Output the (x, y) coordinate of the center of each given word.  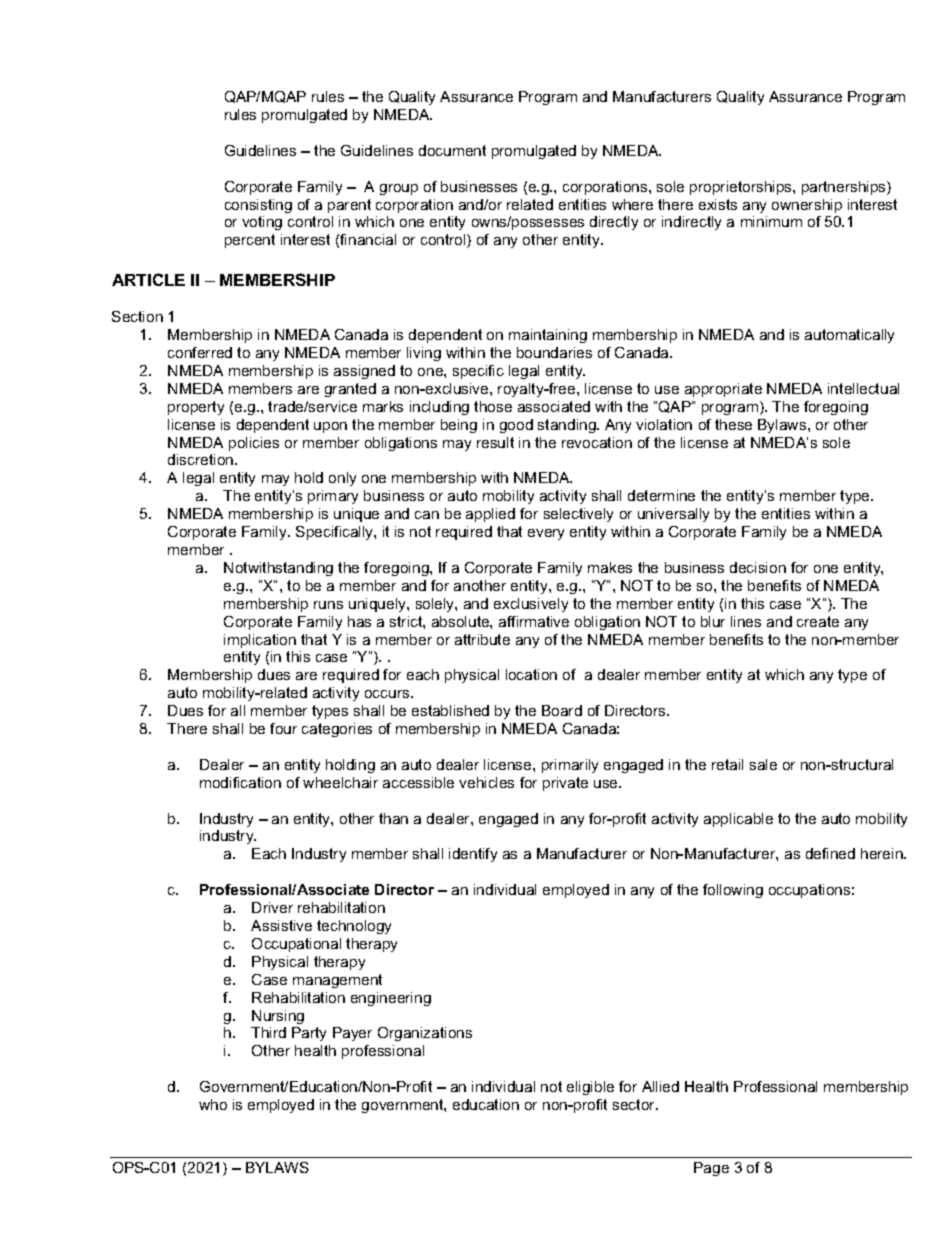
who (213, 1104)
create (818, 621)
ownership (807, 206)
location (531, 674)
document (452, 150)
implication (260, 641)
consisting (258, 206)
